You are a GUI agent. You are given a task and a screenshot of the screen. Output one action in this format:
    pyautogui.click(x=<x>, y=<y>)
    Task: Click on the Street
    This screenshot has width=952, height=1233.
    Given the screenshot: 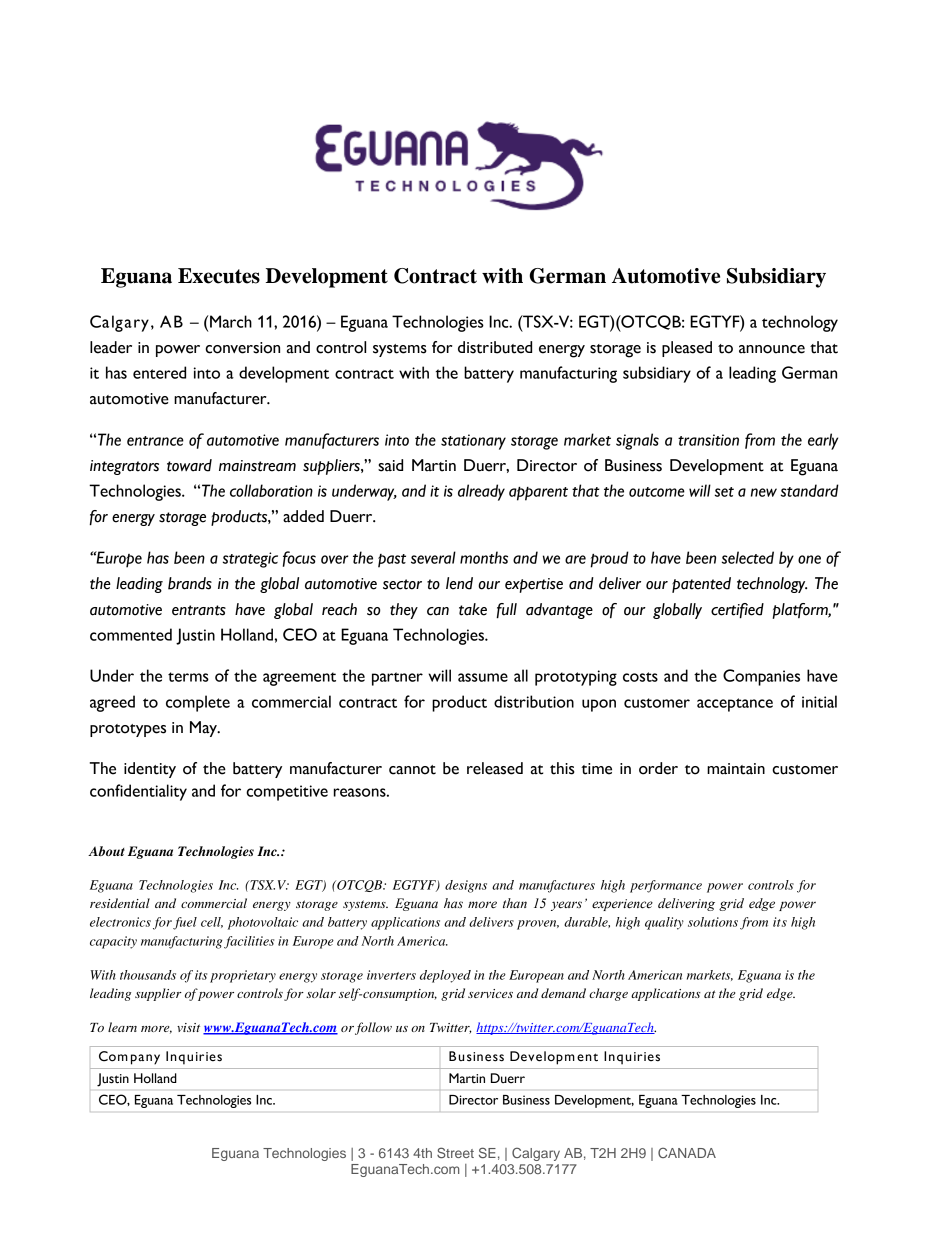 What is the action you would take?
    pyautogui.click(x=455, y=1152)
